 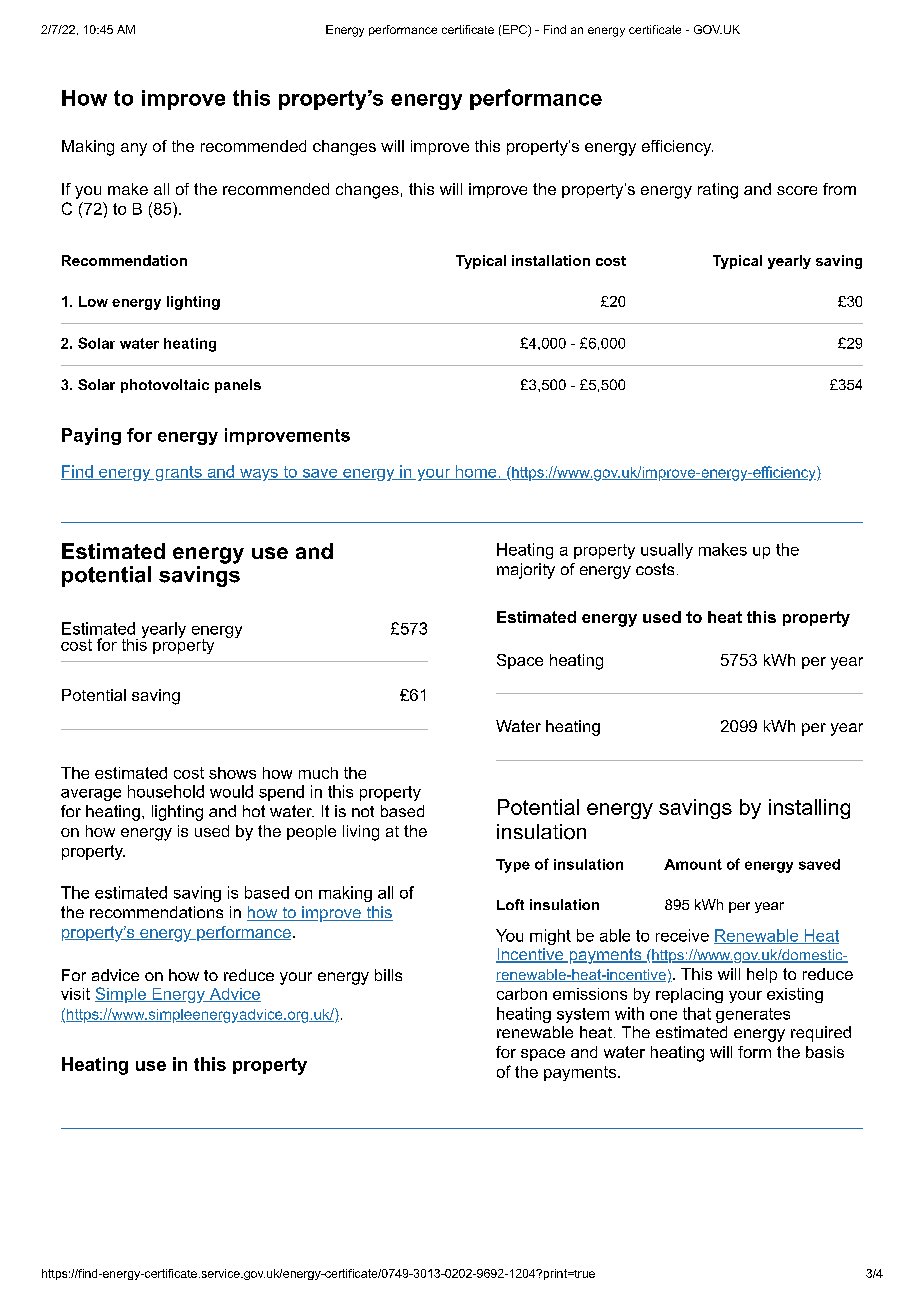 What do you see at coordinates (165, 386) in the document?
I see `photovoltaic` at bounding box center [165, 386].
